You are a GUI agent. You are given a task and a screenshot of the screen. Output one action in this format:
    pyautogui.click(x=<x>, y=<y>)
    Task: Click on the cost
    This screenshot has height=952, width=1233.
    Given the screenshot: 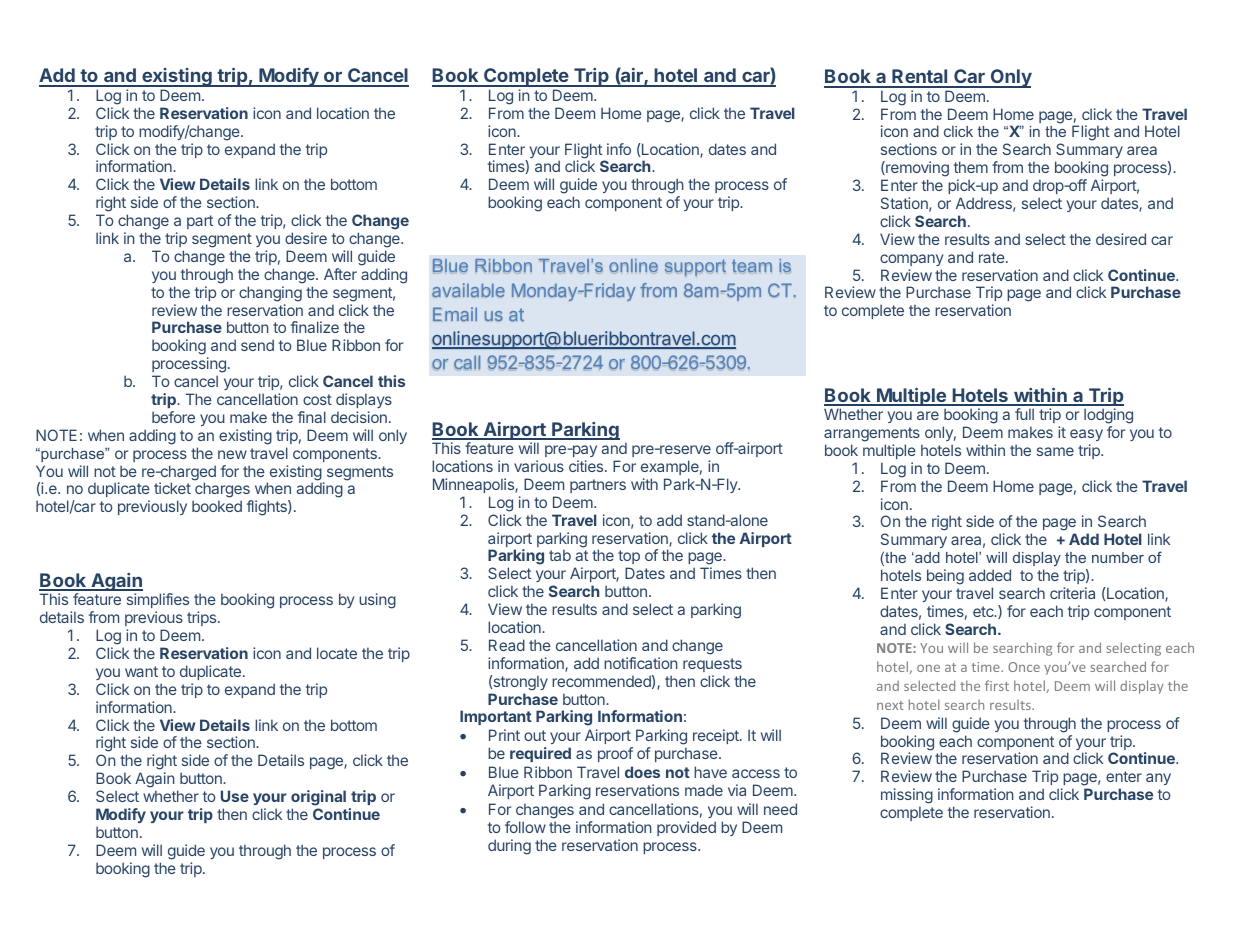 What is the action you would take?
    pyautogui.click(x=317, y=399)
